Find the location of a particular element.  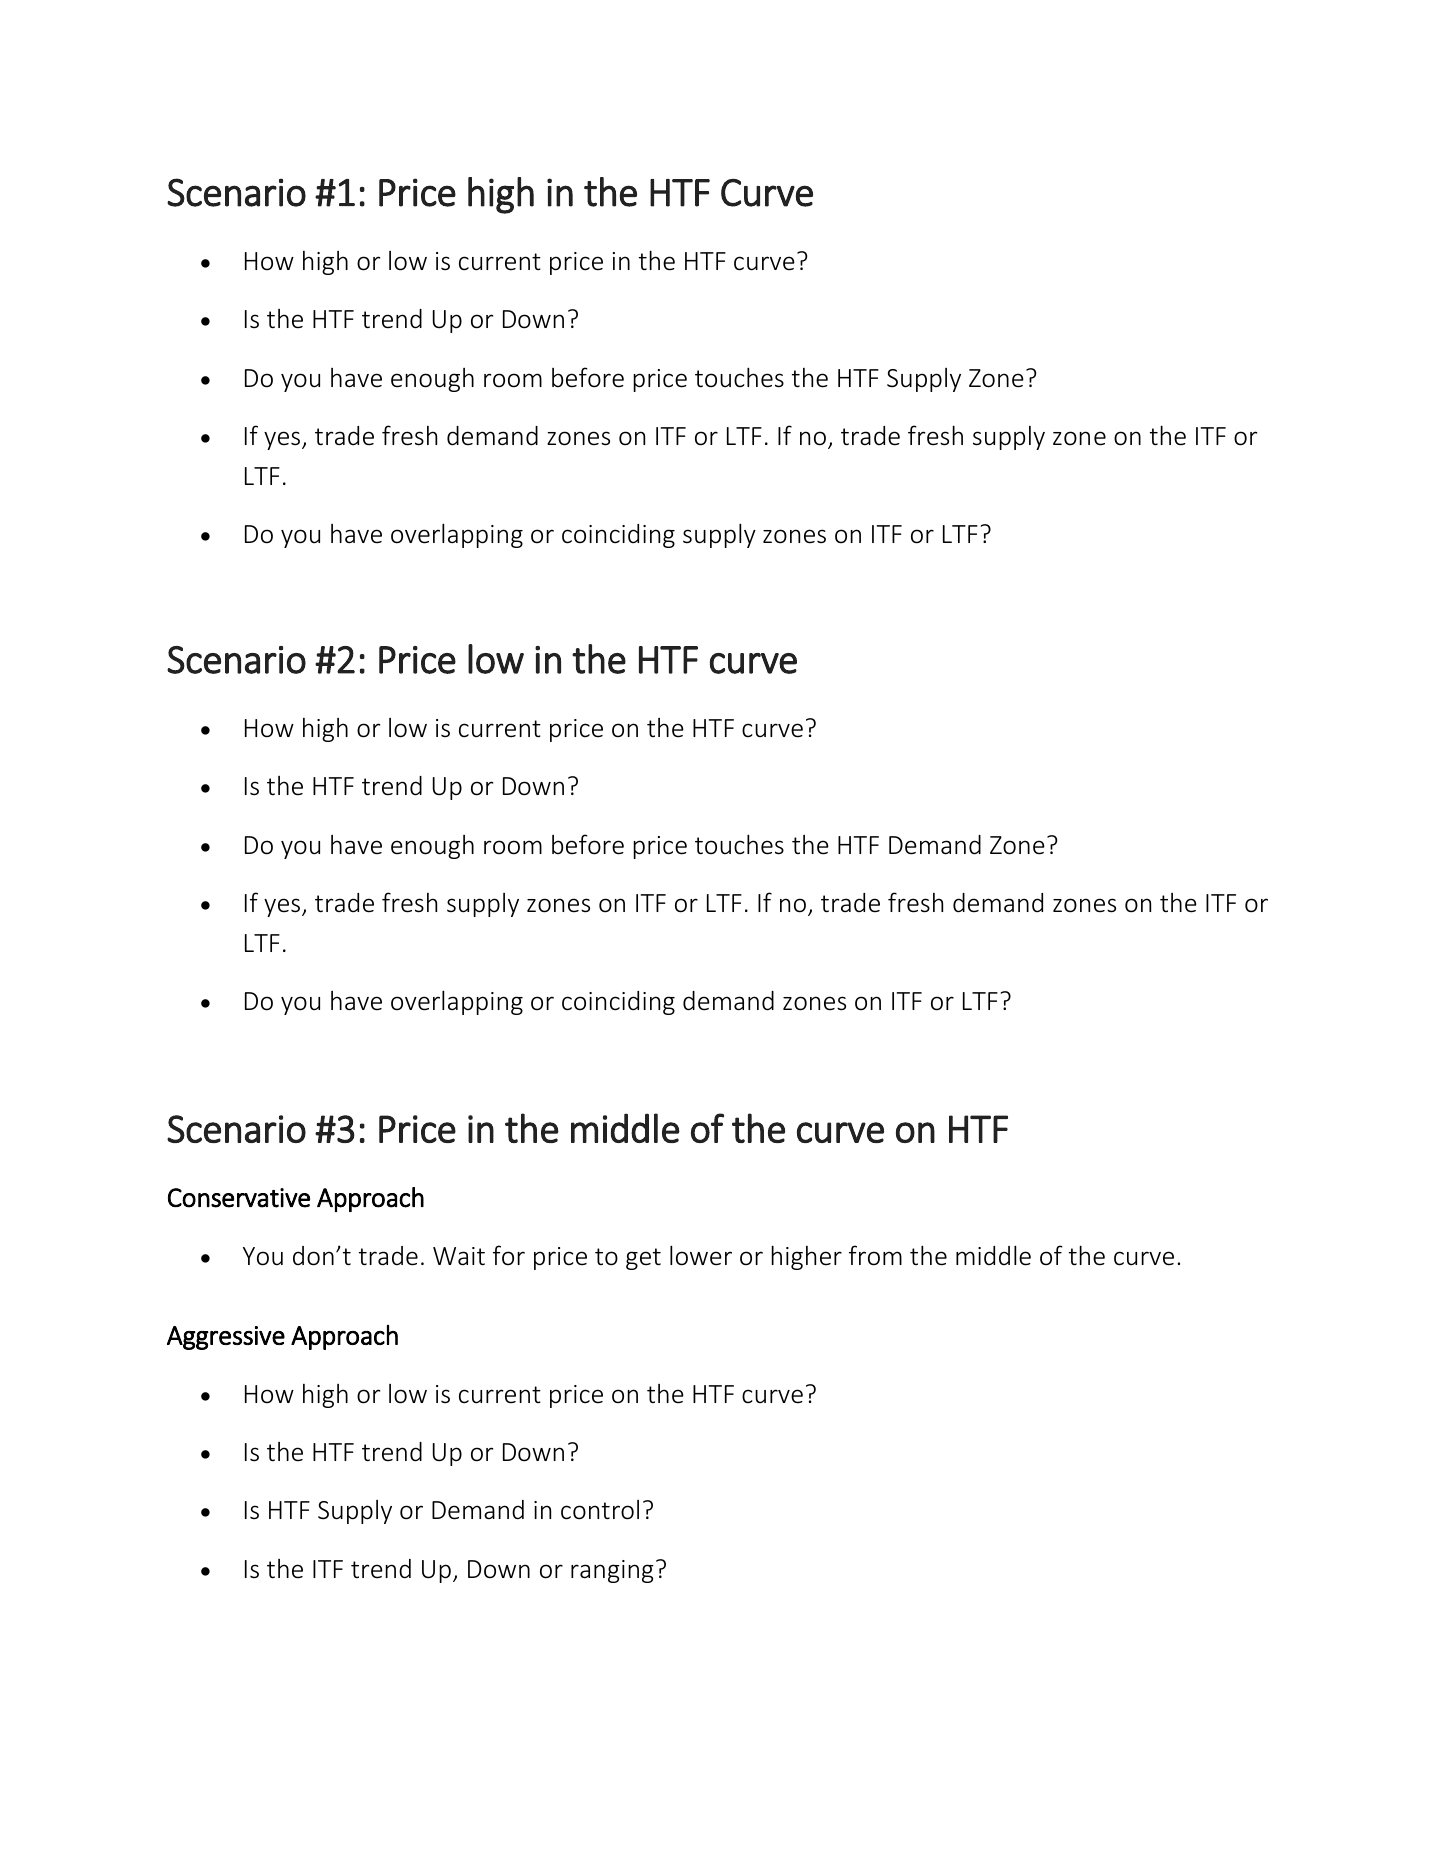

Wait is located at coordinates (459, 1256).
